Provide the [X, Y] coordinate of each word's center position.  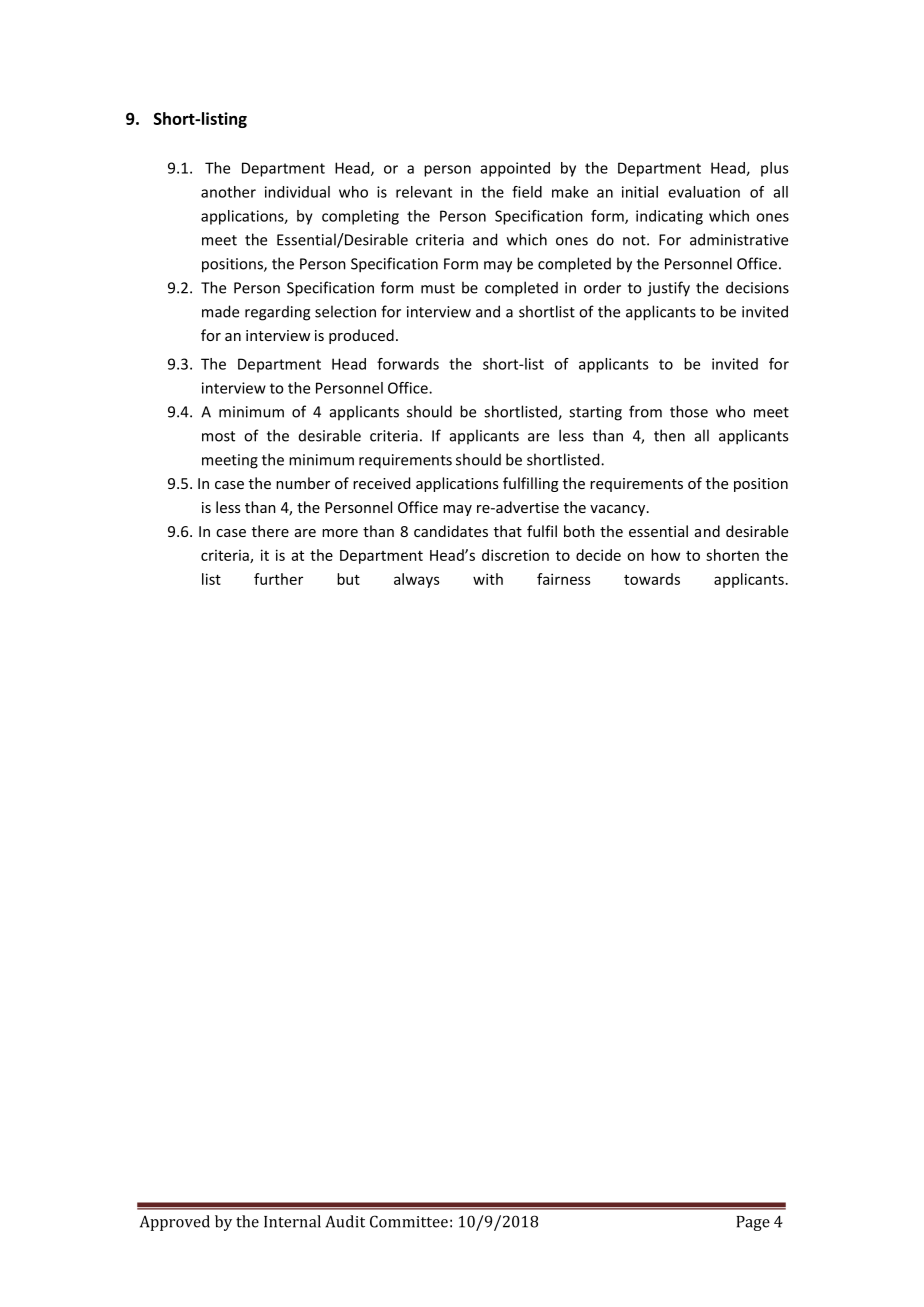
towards [652, 579]
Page [753, 1223]
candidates [451, 531]
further [278, 579]
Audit [345, 1221]
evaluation [704, 192]
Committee [409, 1221]
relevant [424, 192]
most [218, 436]
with [488, 579]
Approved [175, 1223]
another [228, 192]
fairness [564, 579]
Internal [292, 1221]
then [669, 435]
